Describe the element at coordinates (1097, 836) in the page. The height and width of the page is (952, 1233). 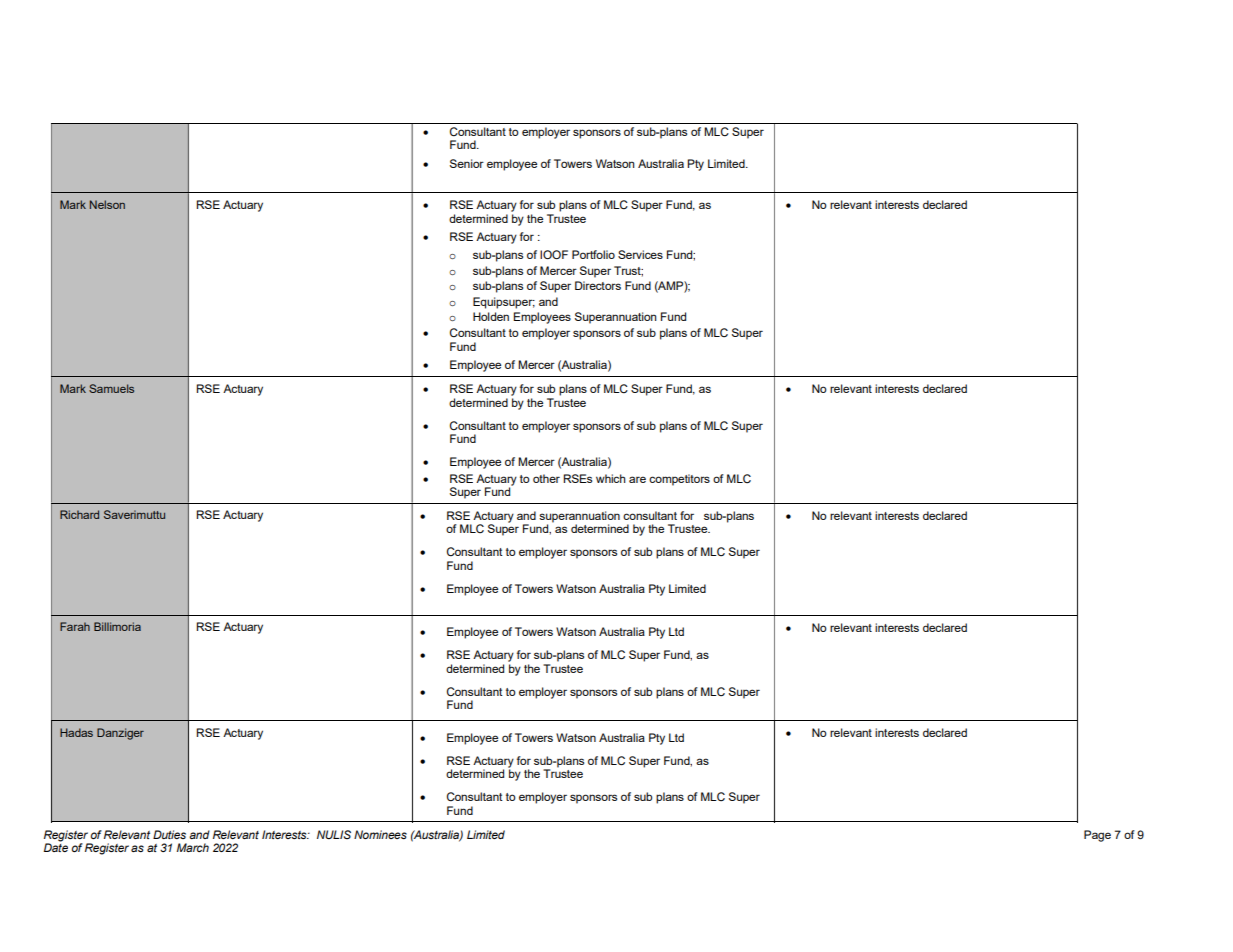
I see `Page` at that location.
